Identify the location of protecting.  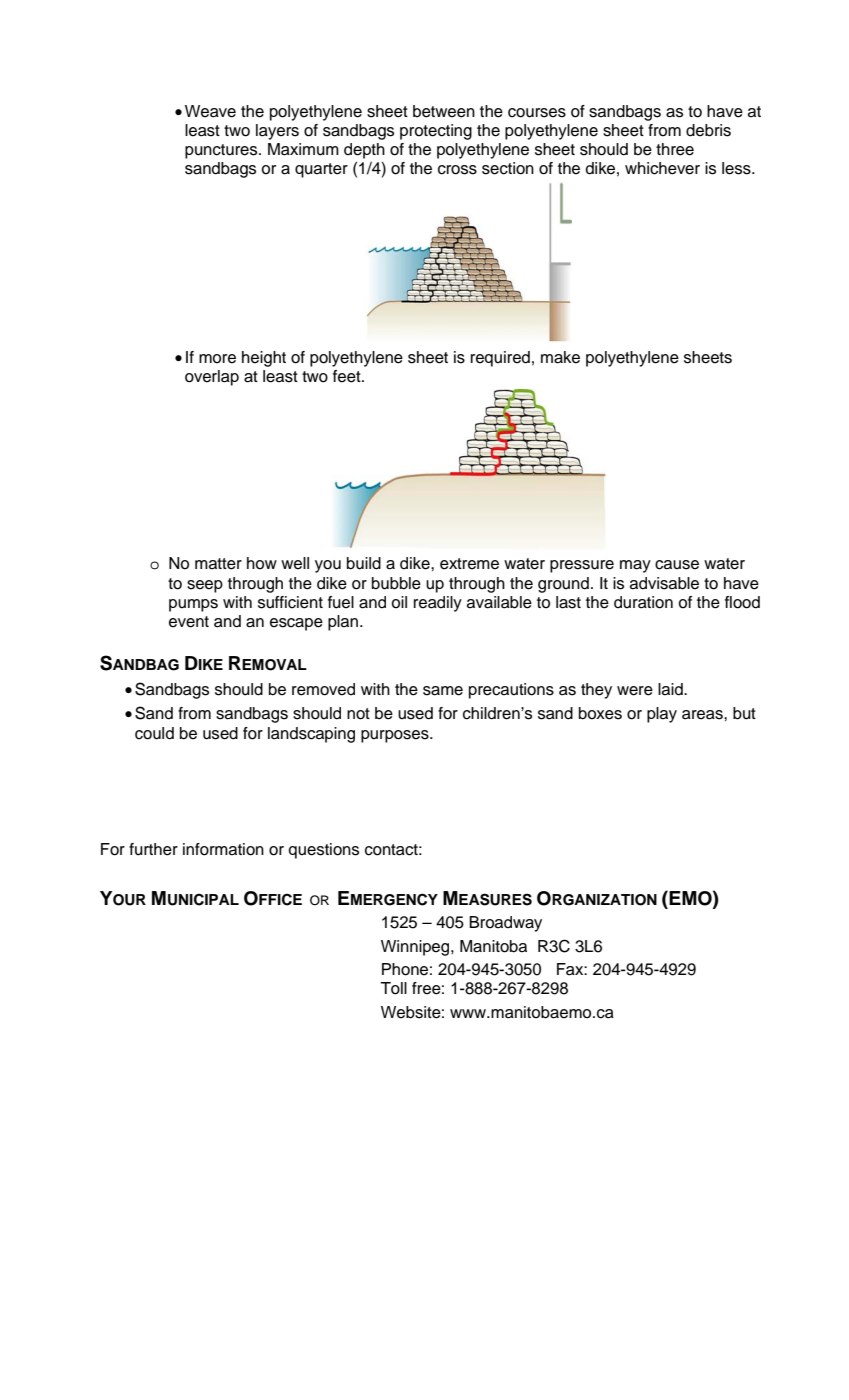
(436, 132).
